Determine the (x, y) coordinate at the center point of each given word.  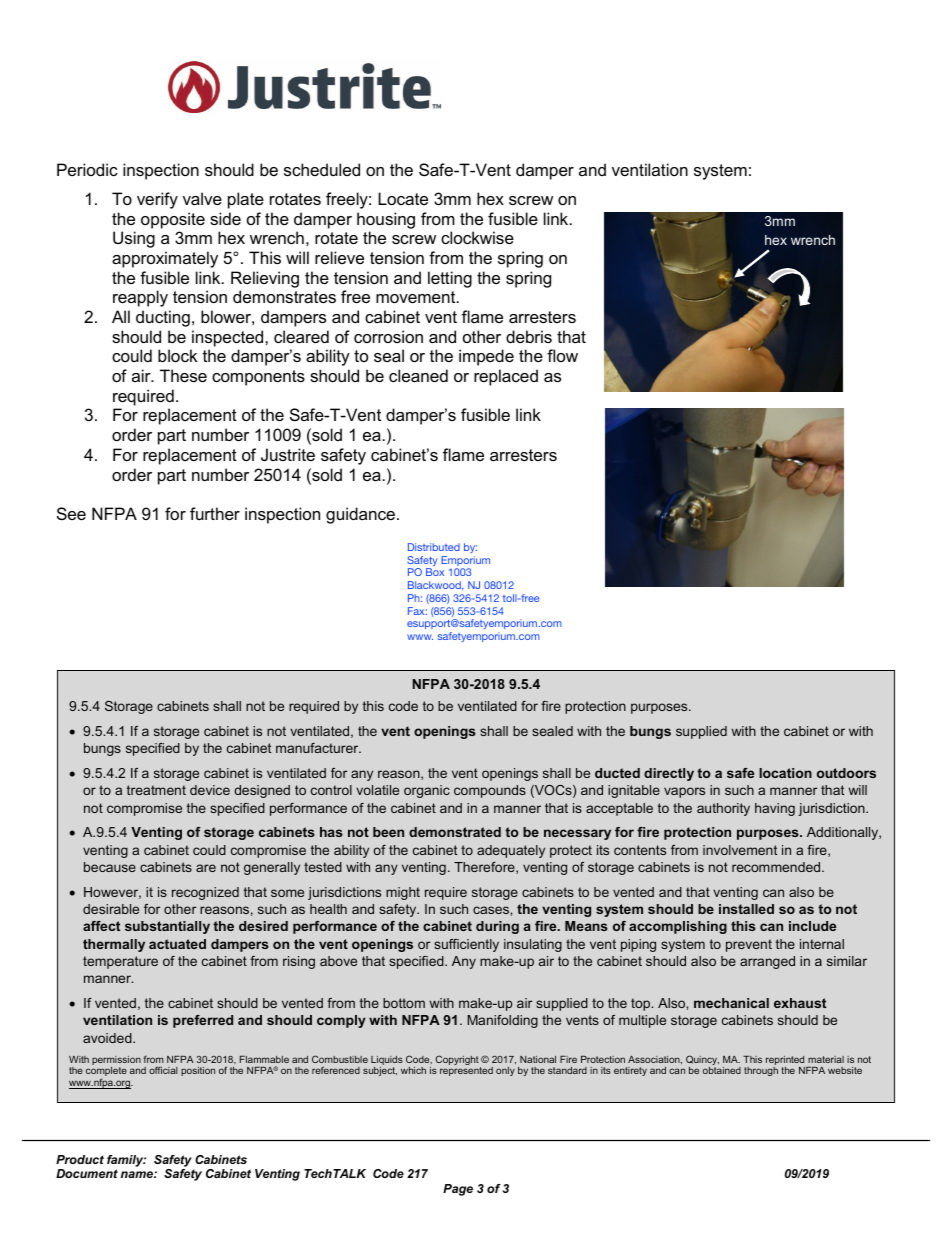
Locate (403, 198)
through (761, 1071)
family (126, 1162)
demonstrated (455, 832)
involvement (740, 850)
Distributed (434, 547)
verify (157, 200)
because (110, 867)
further (215, 513)
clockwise (477, 237)
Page (458, 1190)
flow (562, 355)
